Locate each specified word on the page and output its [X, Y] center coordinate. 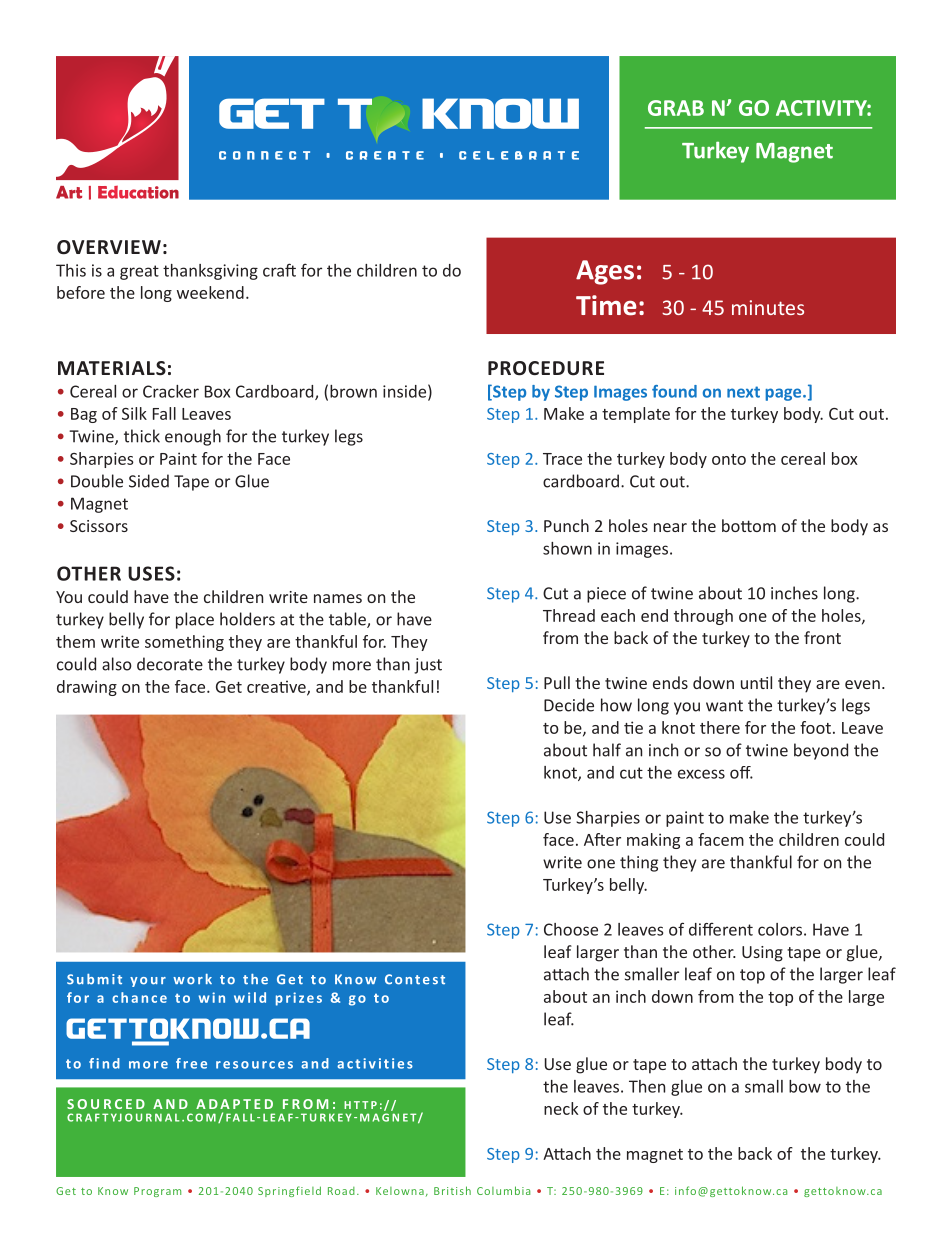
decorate [170, 664]
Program [157, 1192]
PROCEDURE [546, 368]
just [428, 666]
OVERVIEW [109, 247]
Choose [571, 929]
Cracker [171, 391]
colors [780, 929]
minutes [768, 307]
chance [139, 997]
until [756, 682]
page [784, 394]
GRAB [676, 108]
